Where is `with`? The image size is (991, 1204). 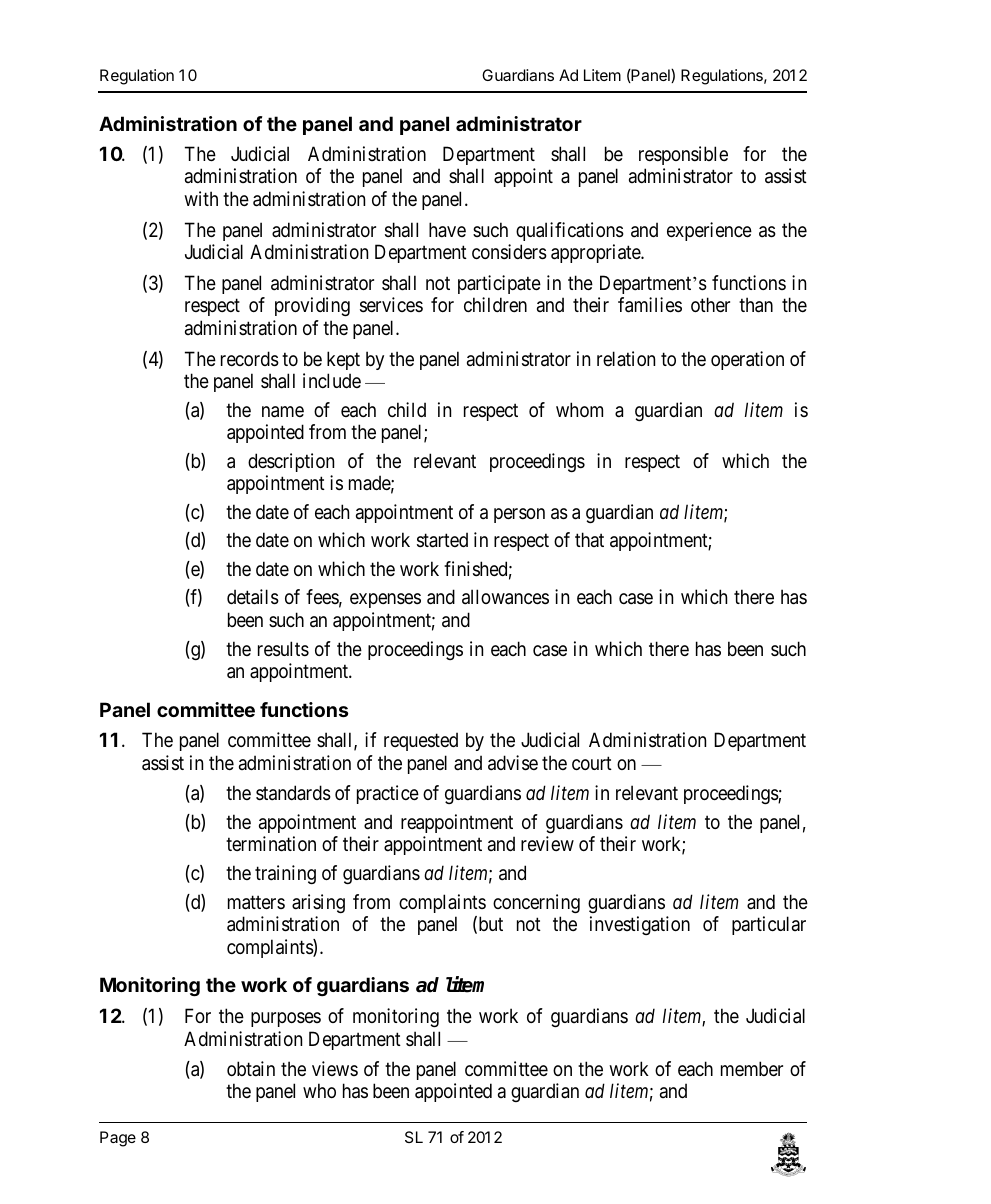
with is located at coordinates (201, 198).
